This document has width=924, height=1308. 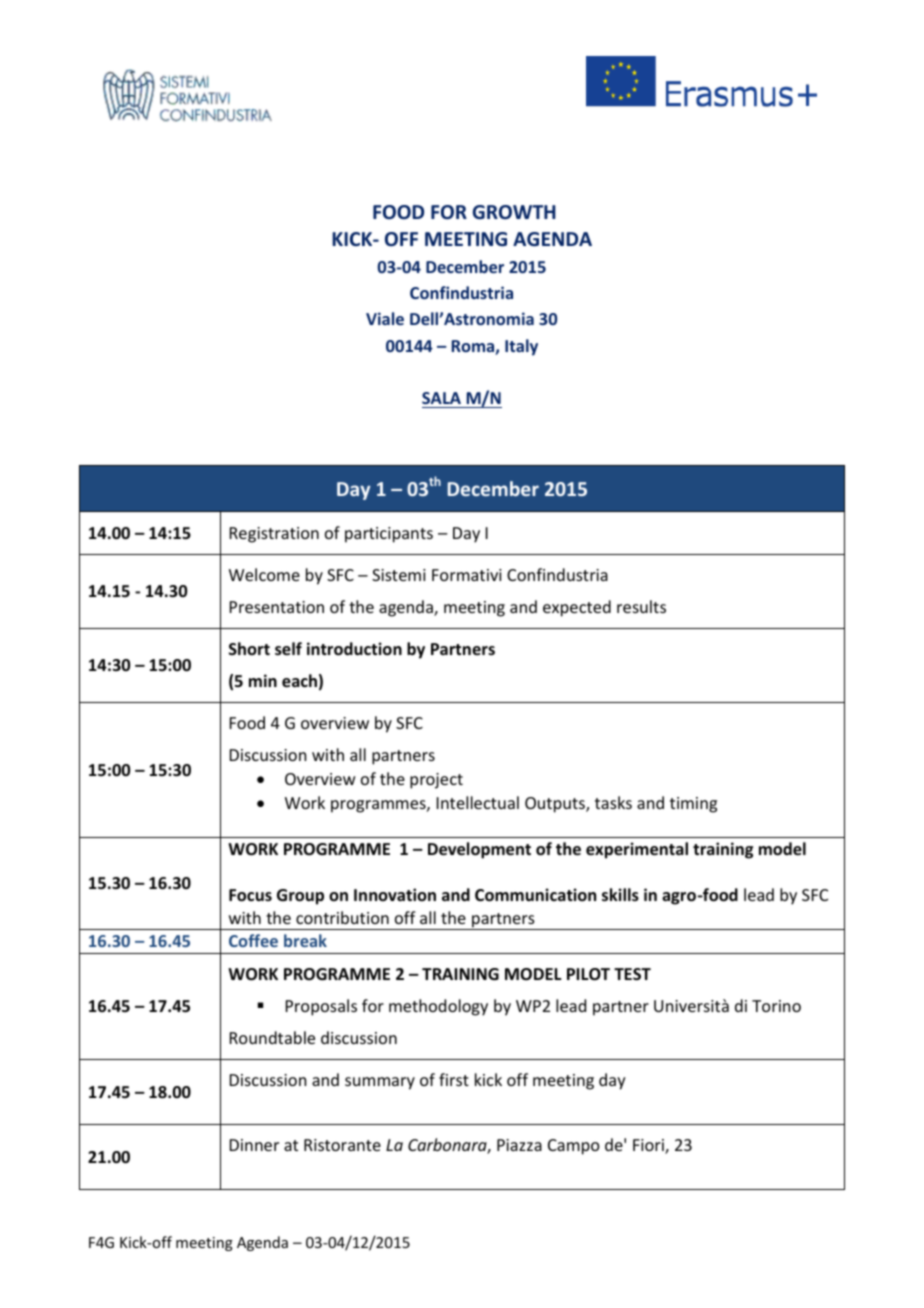 I want to click on Intellectual, so click(x=478, y=802).
